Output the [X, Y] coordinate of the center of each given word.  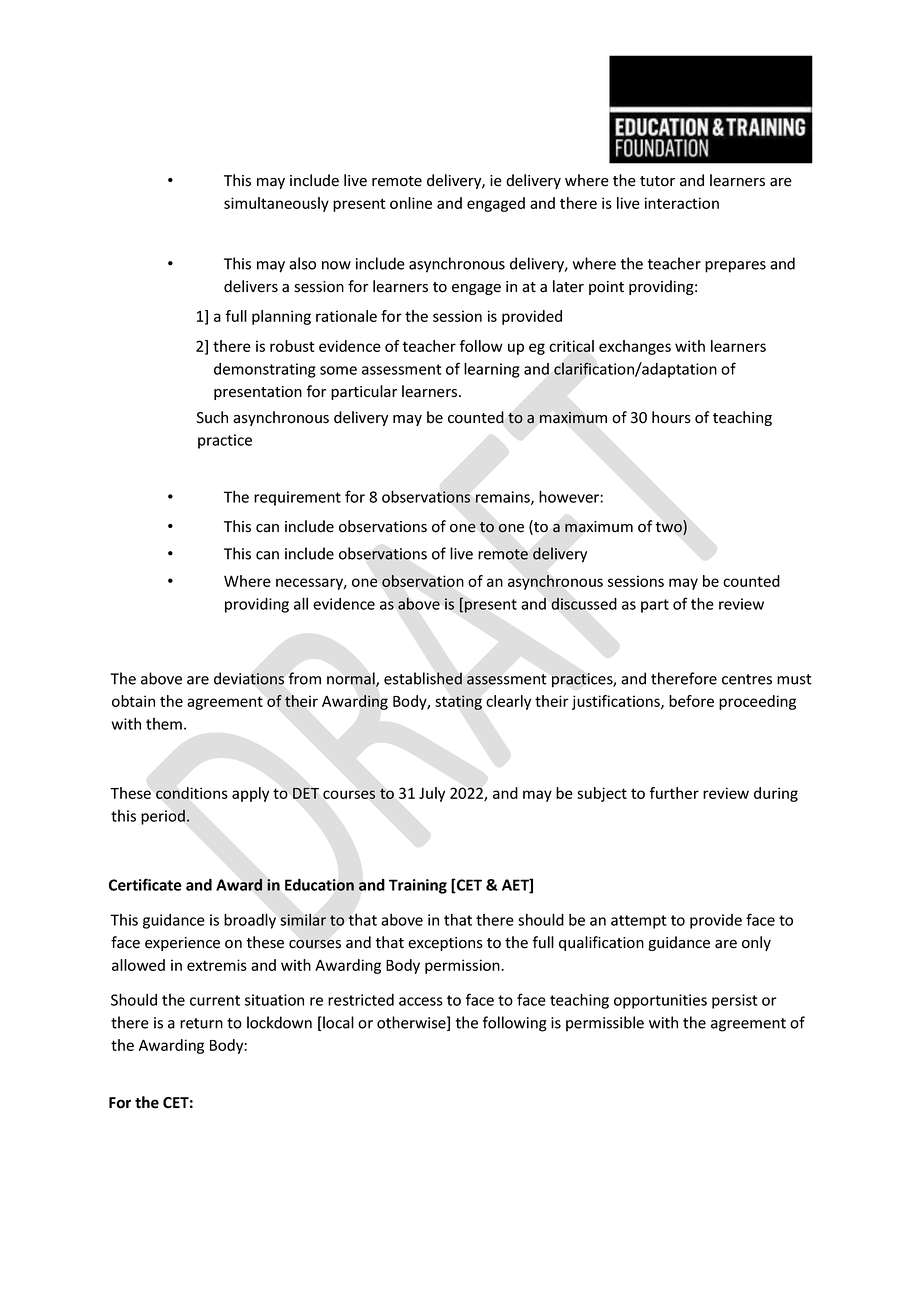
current [215, 1000]
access [421, 1001]
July [432, 794]
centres [747, 679]
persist [735, 1001]
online [411, 203]
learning [492, 370]
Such [212, 417]
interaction [682, 203]
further [674, 793]
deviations [249, 678]
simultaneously [276, 204]
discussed [584, 603]
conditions [192, 793]
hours [671, 417]
